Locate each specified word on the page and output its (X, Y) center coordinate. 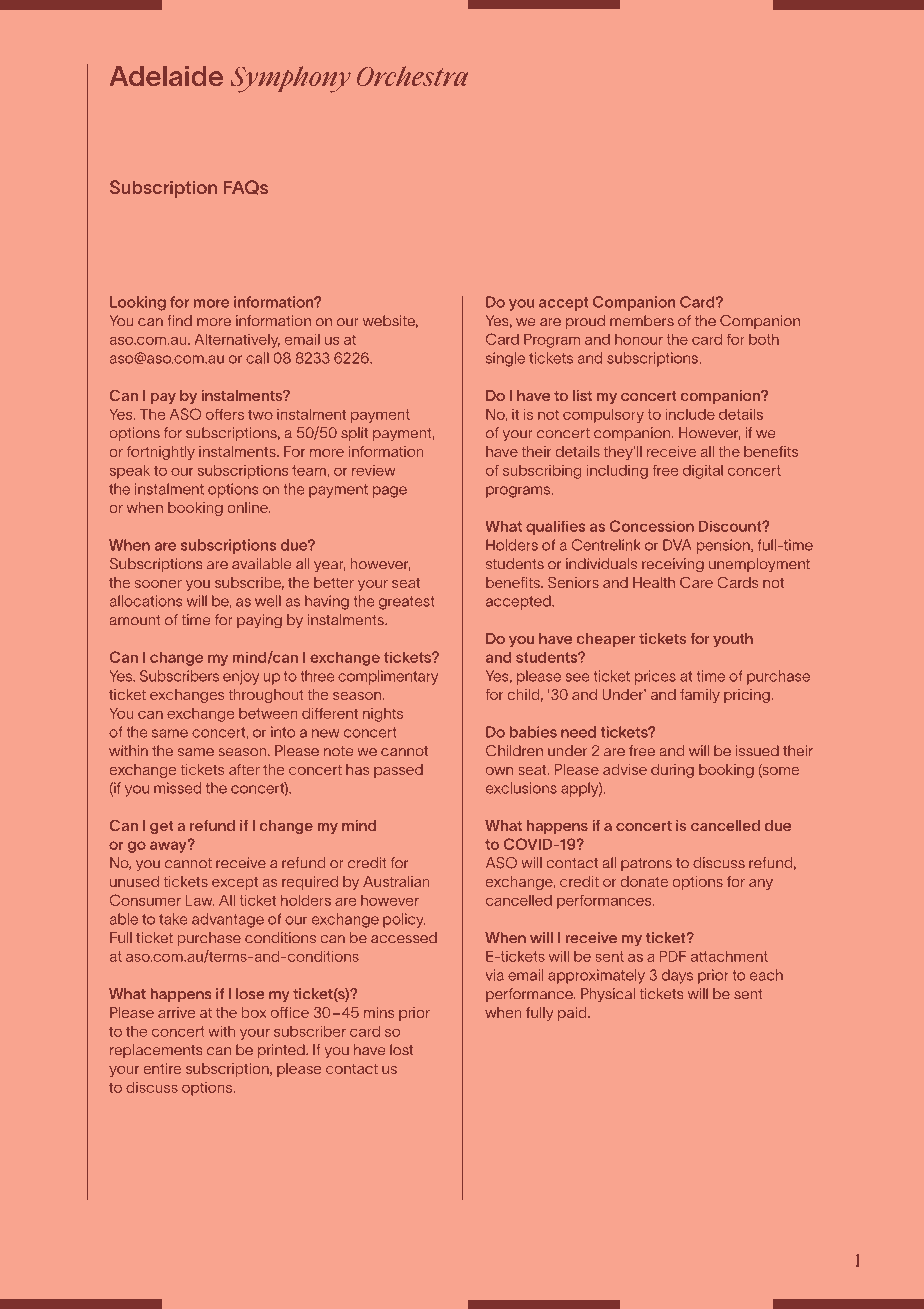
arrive (176, 1012)
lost (401, 1050)
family (700, 696)
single (505, 359)
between (268, 713)
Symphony (291, 79)
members (642, 321)
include (690, 414)
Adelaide (166, 76)
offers (225, 414)
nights (383, 715)
